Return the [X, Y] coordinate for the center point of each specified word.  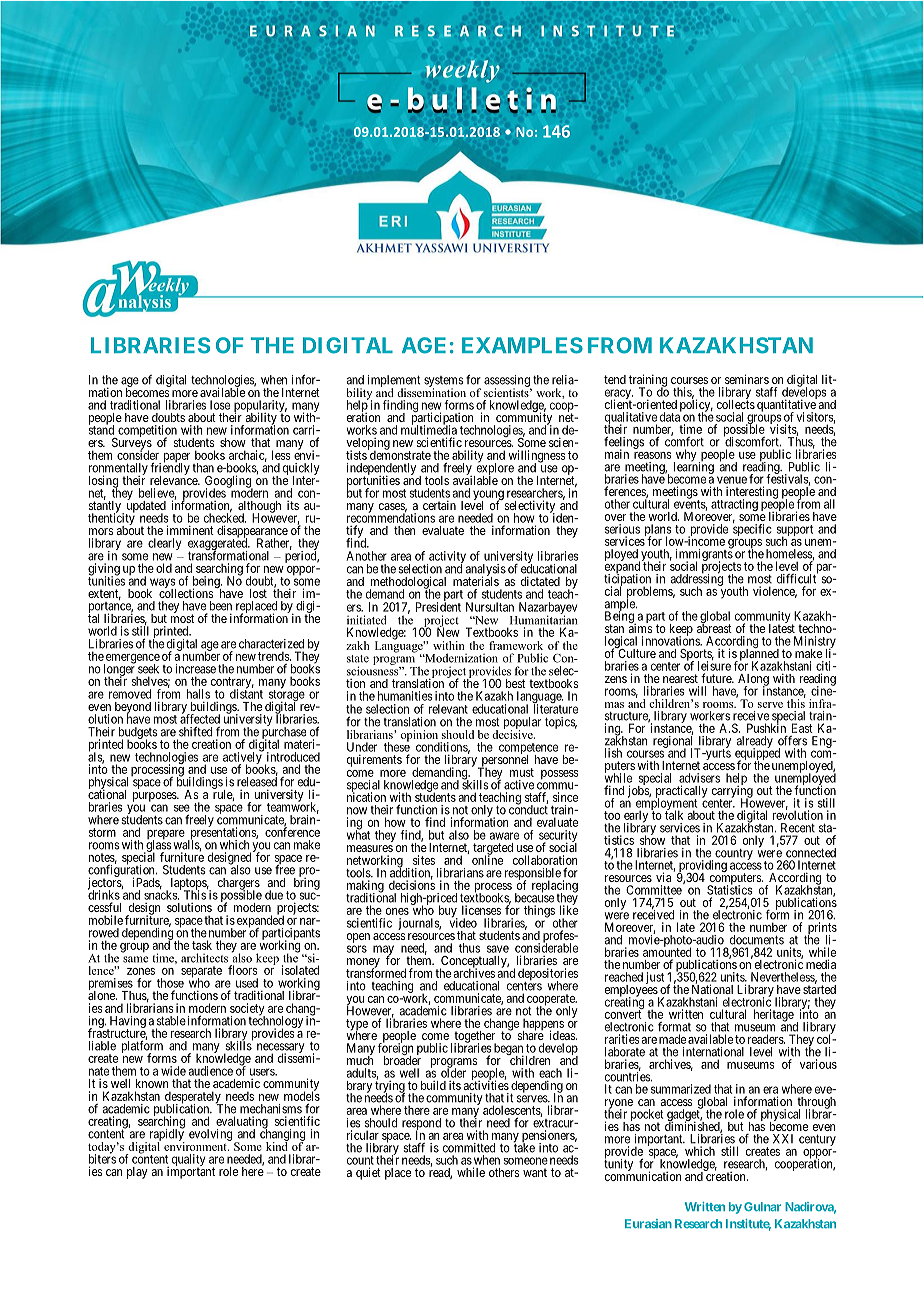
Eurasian [648, 1223]
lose [220, 405]
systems [444, 382]
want [535, 1172]
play [137, 1173]
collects [736, 403]
